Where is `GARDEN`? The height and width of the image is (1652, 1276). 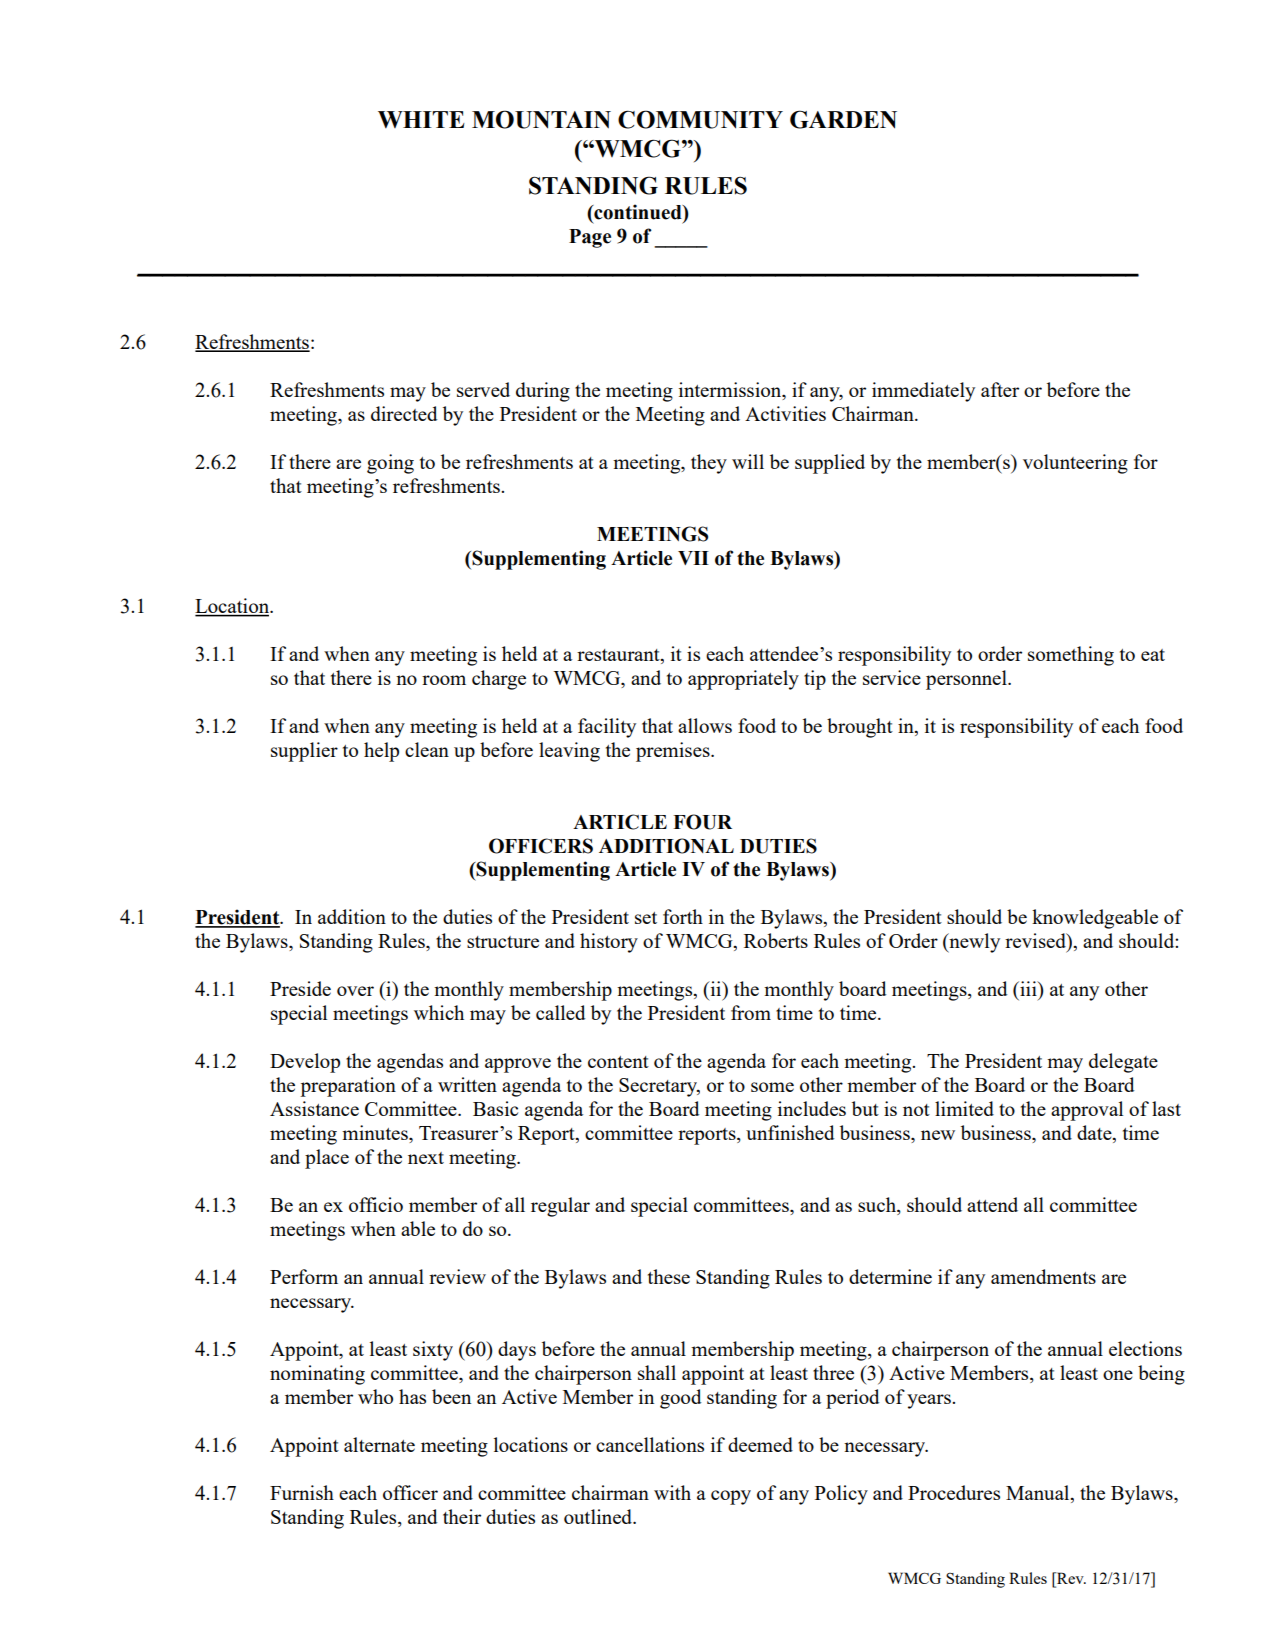 GARDEN is located at coordinates (843, 119).
